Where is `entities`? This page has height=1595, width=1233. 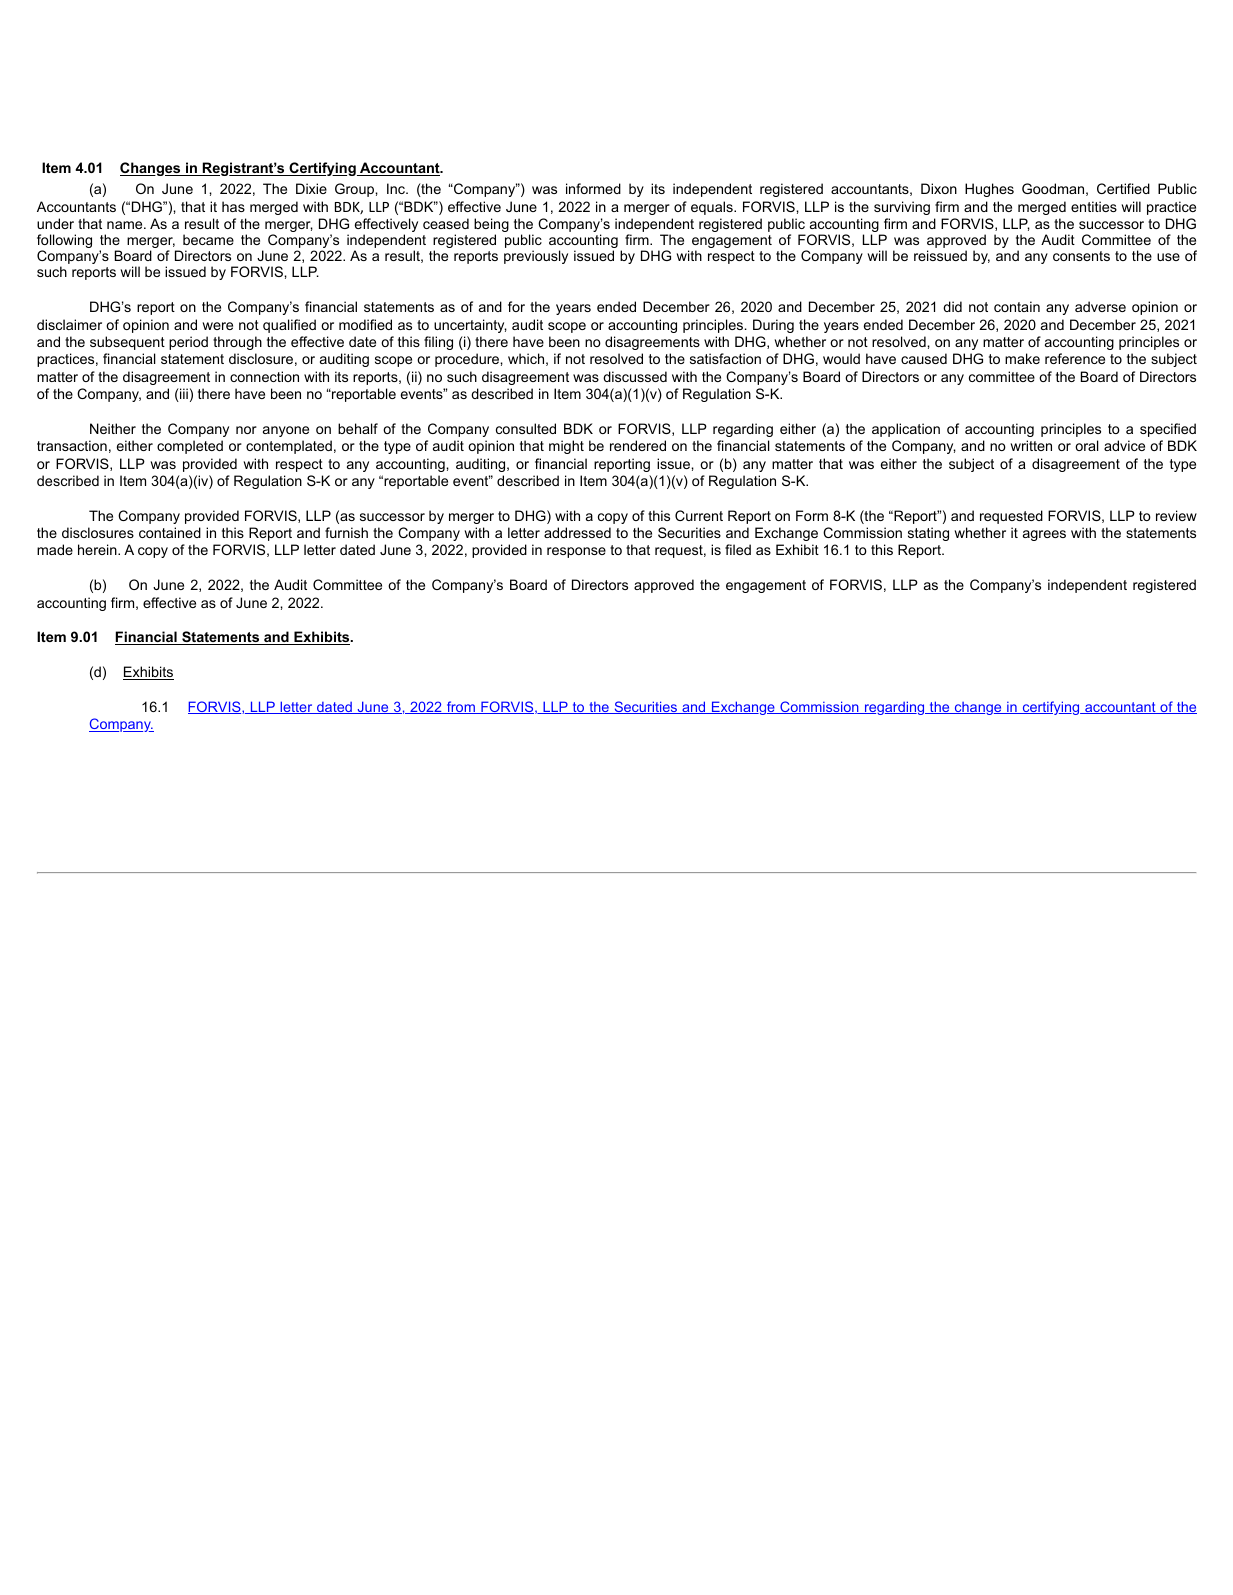 entities is located at coordinates (1094, 206).
